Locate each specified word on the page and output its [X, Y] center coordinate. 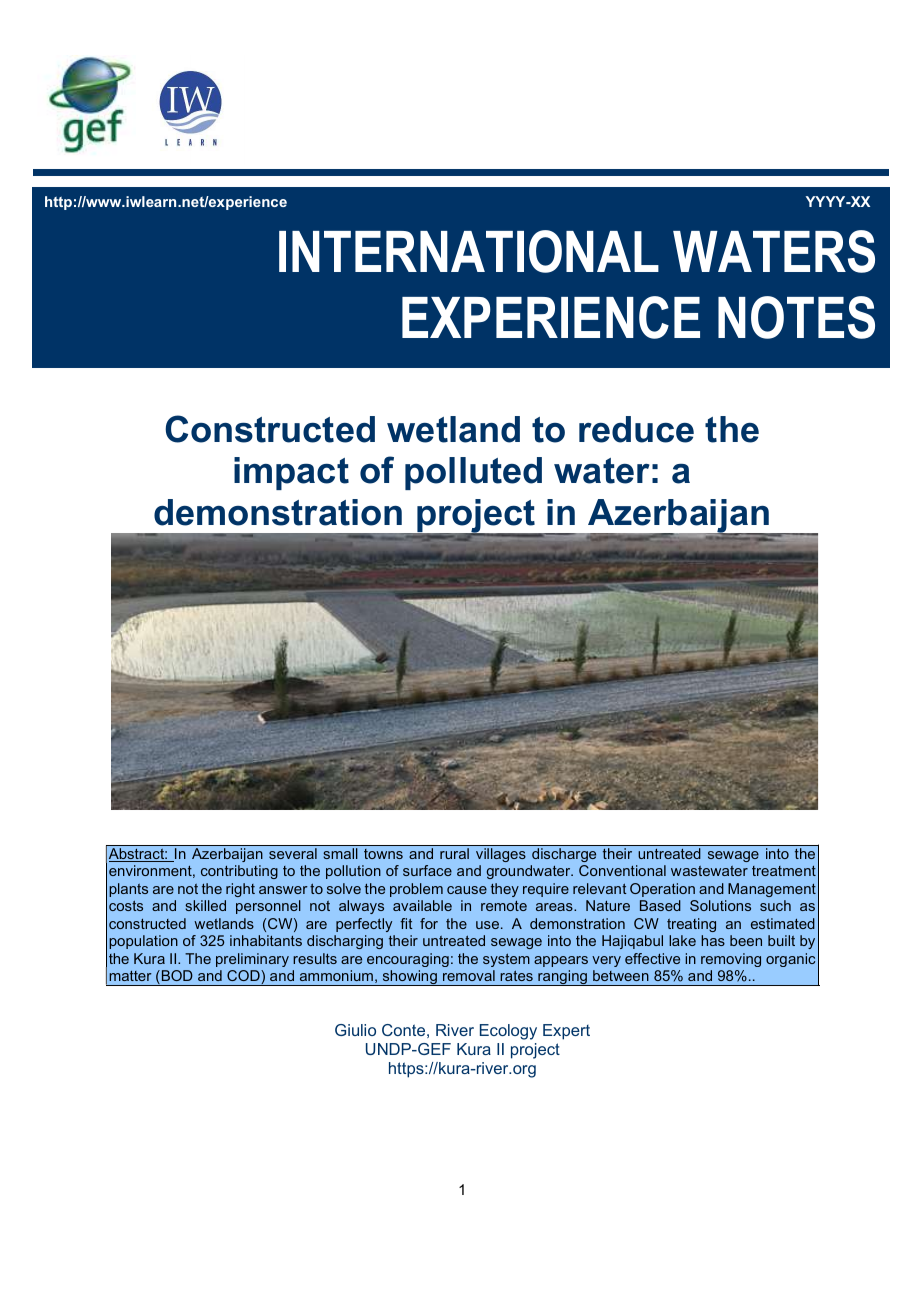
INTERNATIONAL [469, 251]
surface [427, 870]
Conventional [622, 870]
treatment [784, 871]
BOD [176, 977]
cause [467, 890]
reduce [636, 429]
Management [772, 890]
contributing [239, 872]
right [240, 890]
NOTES [796, 317]
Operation [662, 890]
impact [291, 473]
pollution [353, 872]
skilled [205, 905]
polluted [473, 473]
